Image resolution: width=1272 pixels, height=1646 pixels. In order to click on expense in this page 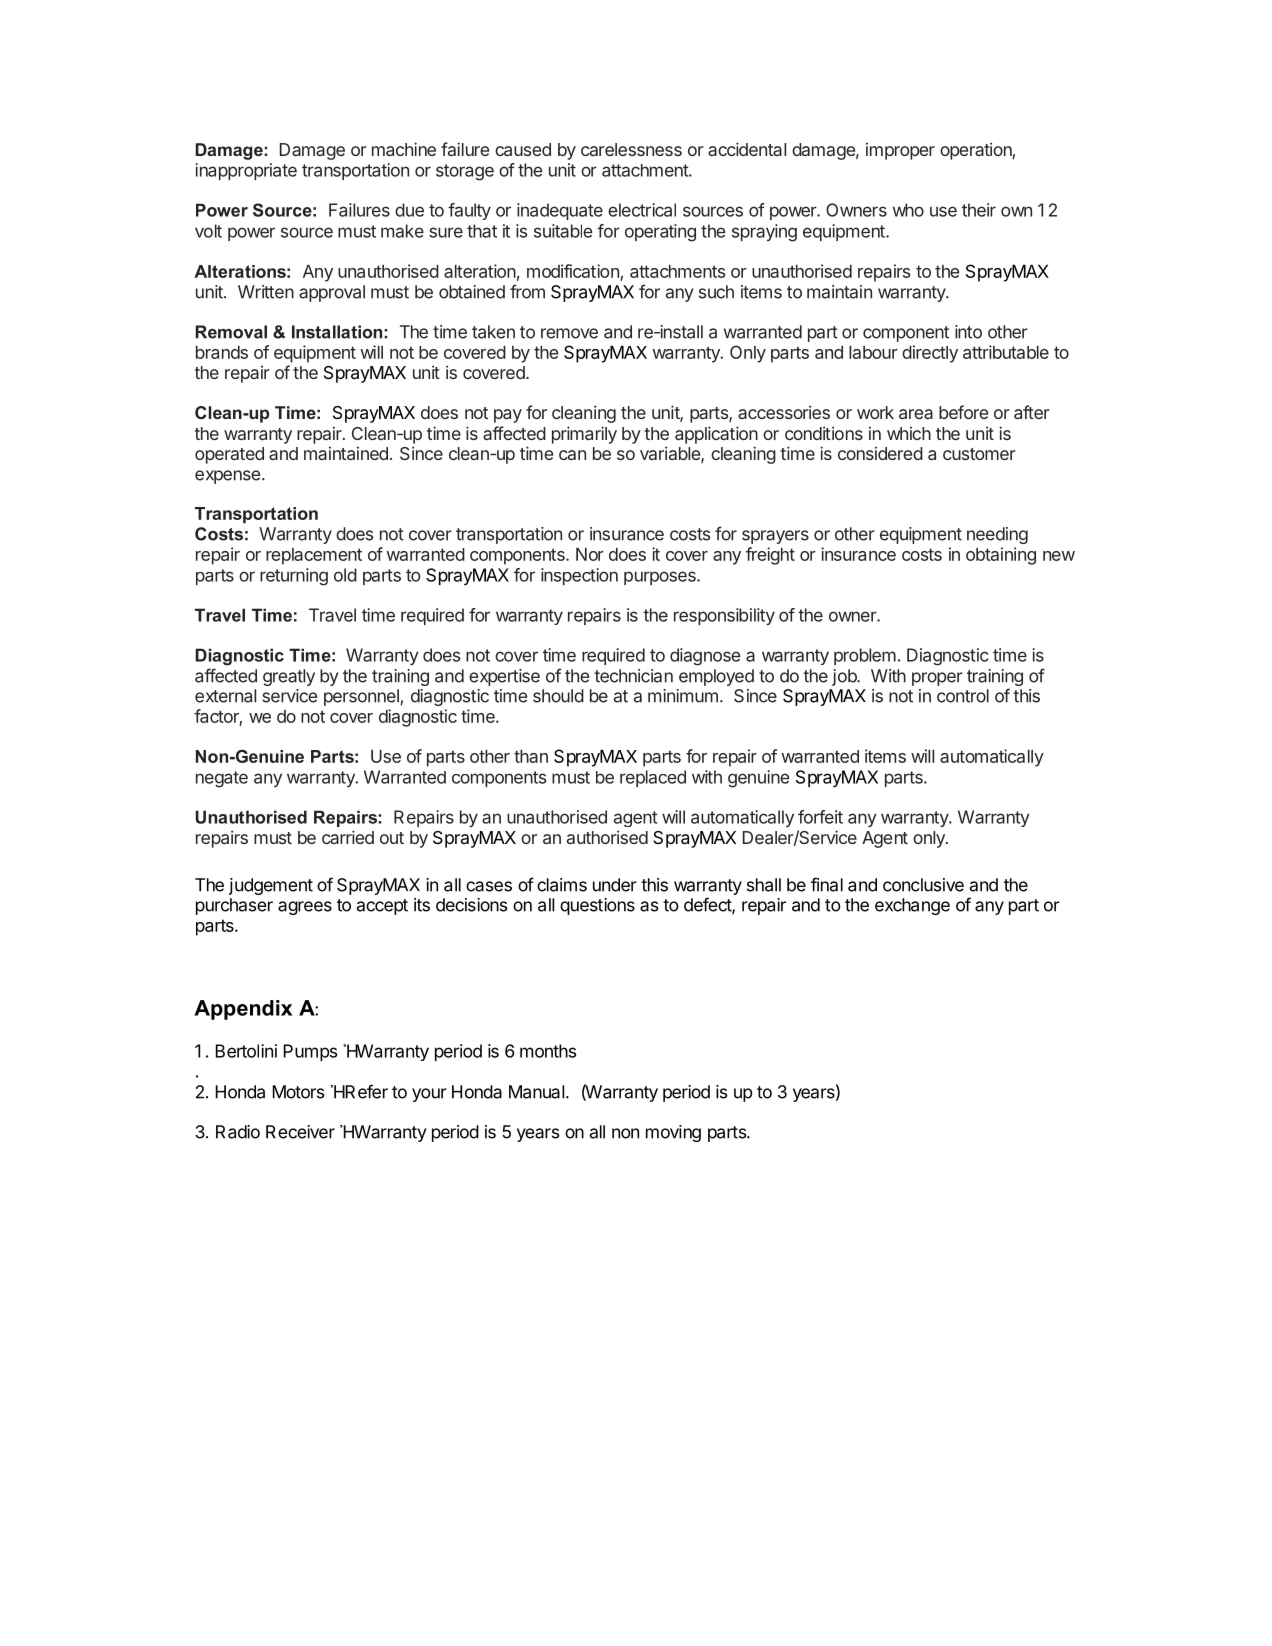, I will do `click(228, 477)`.
